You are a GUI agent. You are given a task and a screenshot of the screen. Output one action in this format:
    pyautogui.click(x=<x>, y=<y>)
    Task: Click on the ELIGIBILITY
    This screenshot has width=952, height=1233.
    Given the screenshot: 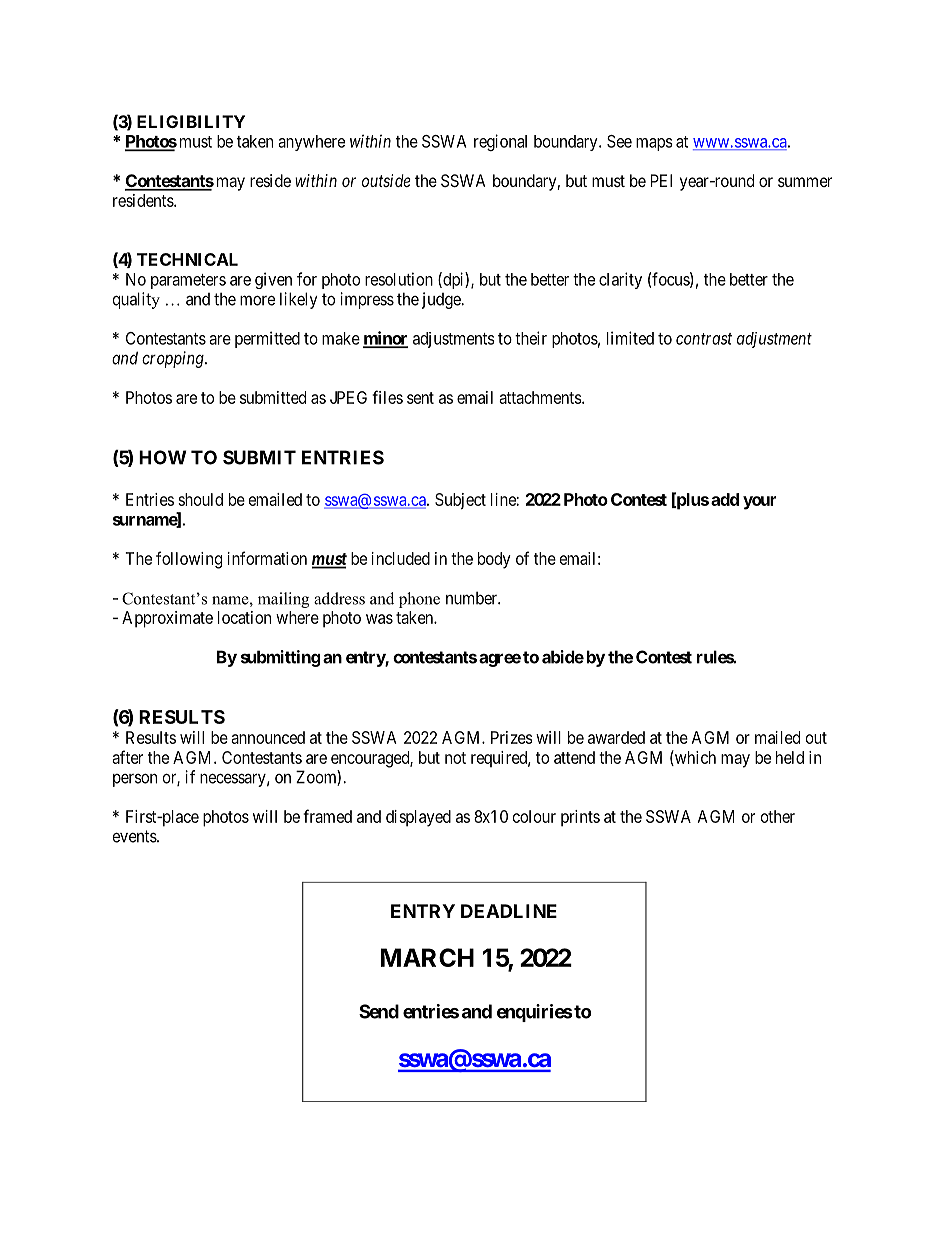 What is the action you would take?
    pyautogui.click(x=191, y=121)
